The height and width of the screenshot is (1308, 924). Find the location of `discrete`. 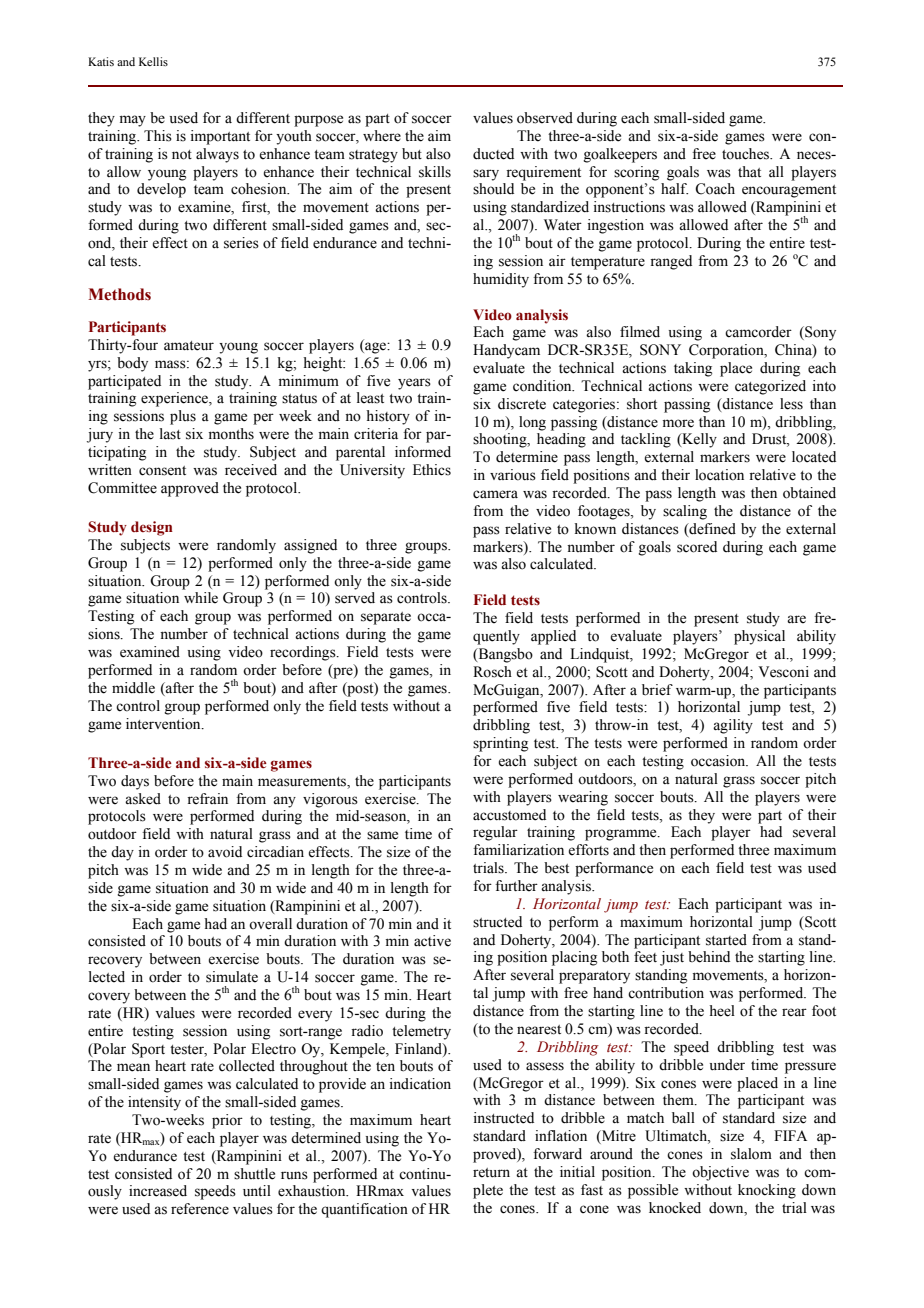

discrete is located at coordinates (522, 404).
